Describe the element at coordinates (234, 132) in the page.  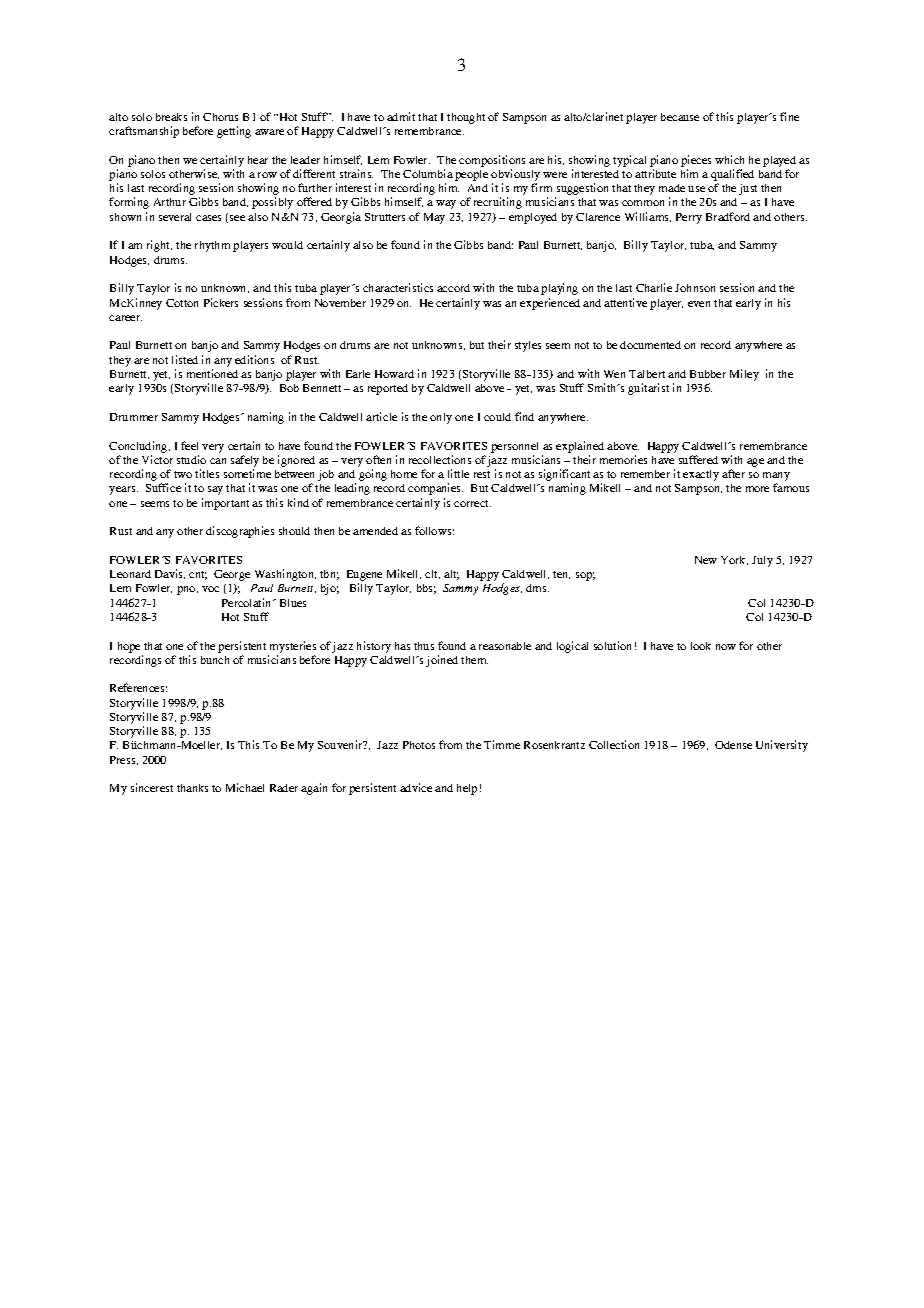
I see `getting` at that location.
